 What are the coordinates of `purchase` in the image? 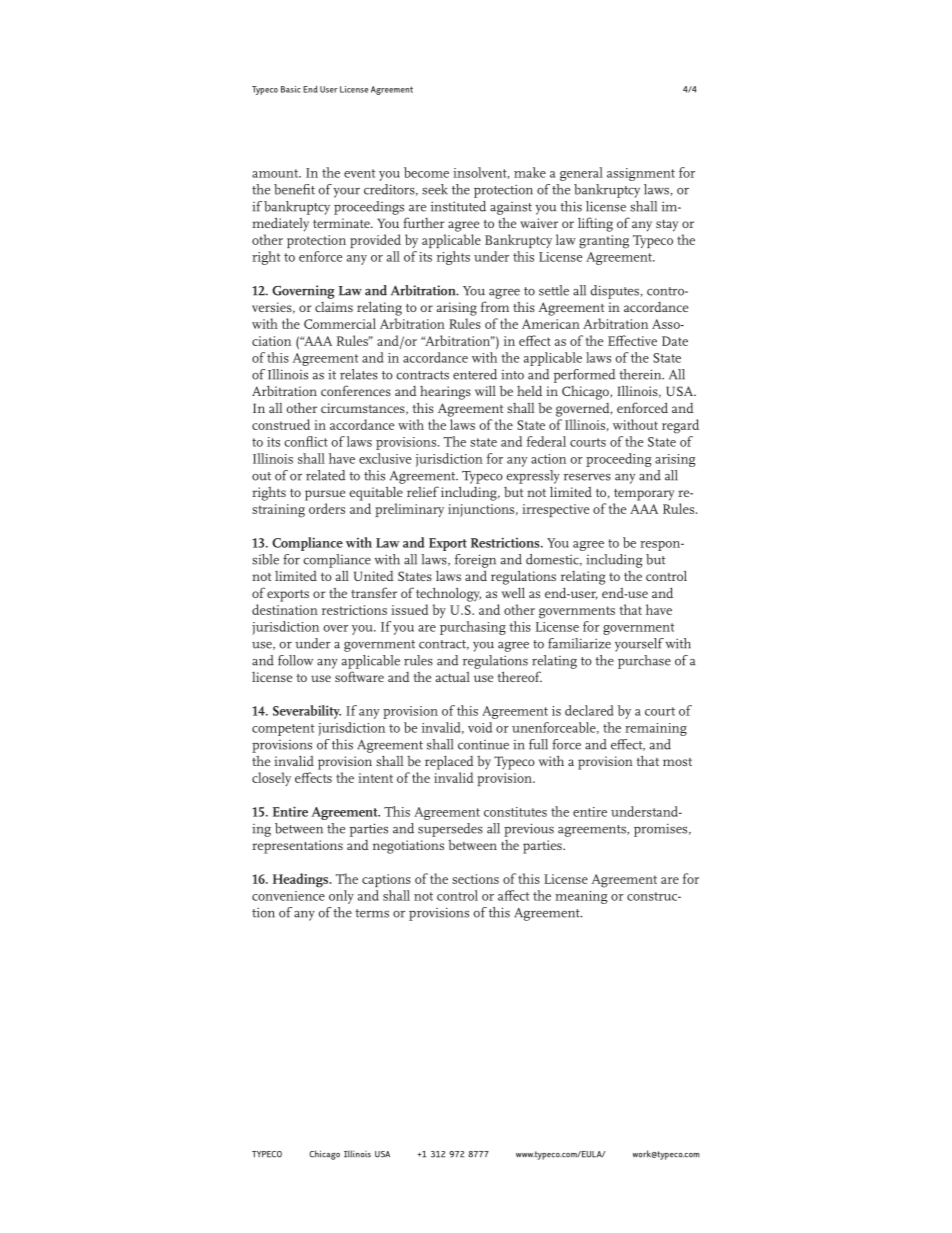 It's located at (644, 662).
